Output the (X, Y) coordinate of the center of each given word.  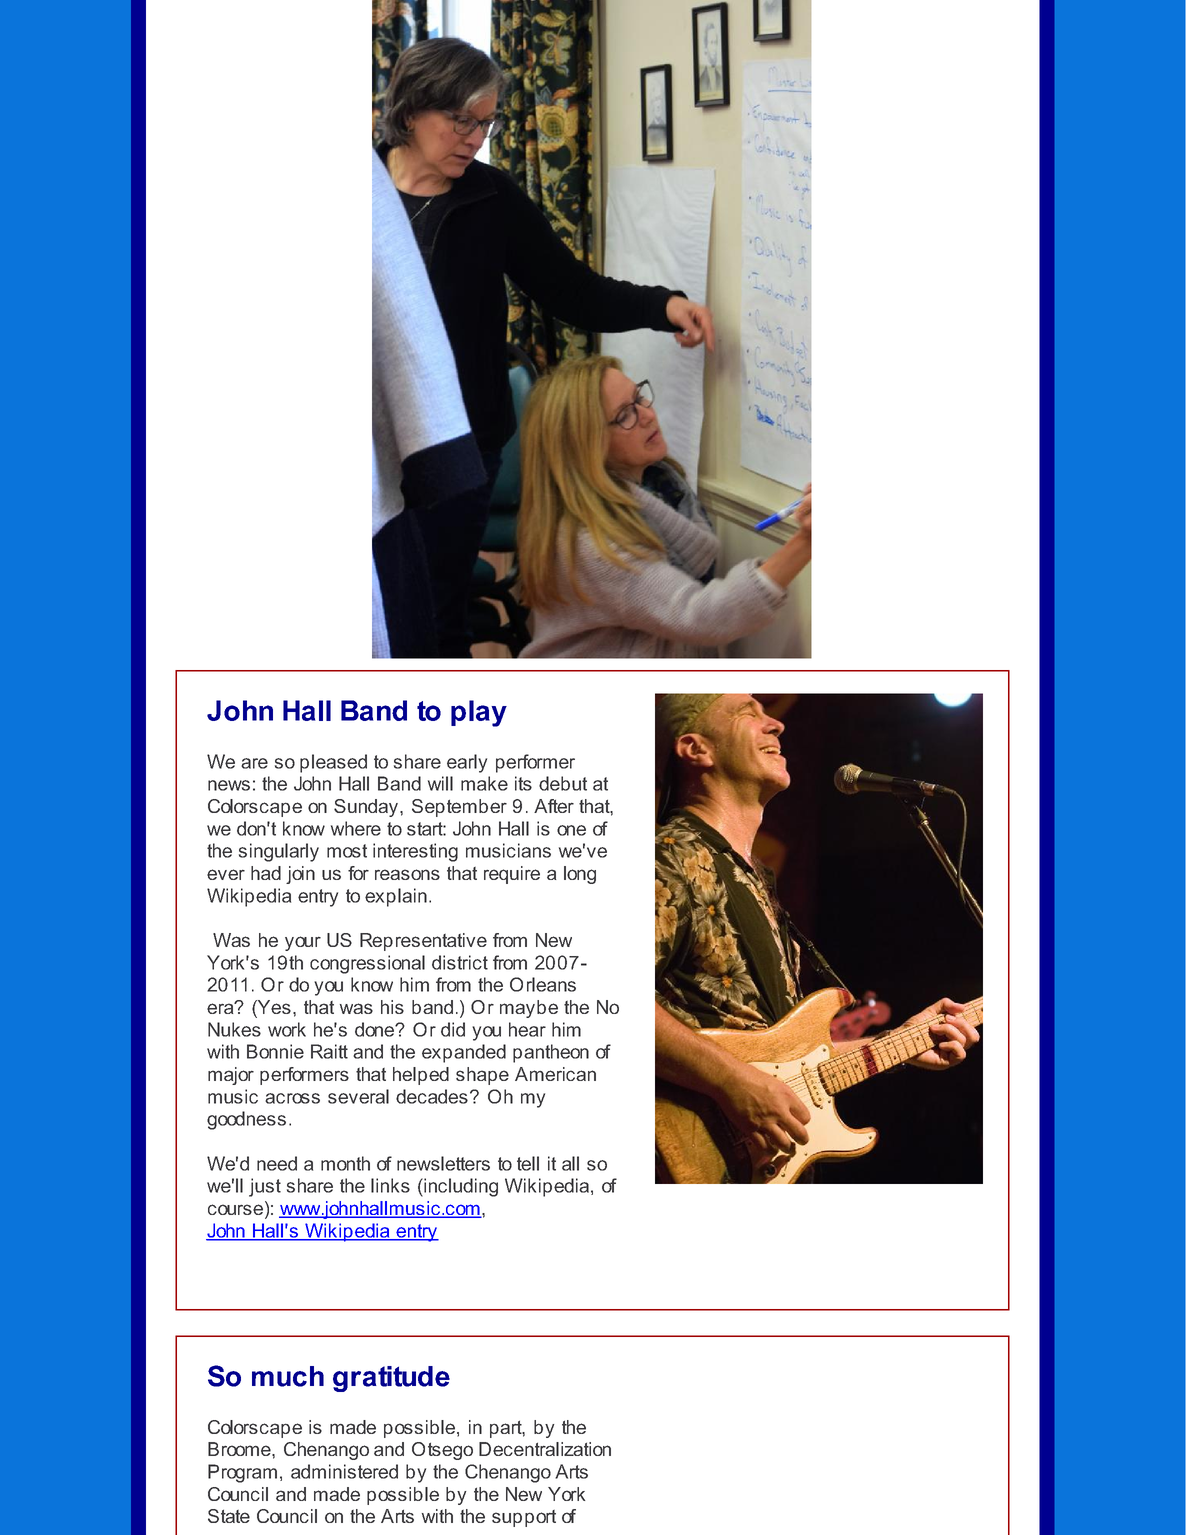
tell (528, 1163)
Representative (423, 942)
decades (432, 1096)
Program (242, 1473)
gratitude (391, 1379)
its (523, 783)
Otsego (442, 1451)
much (288, 1376)
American (555, 1074)
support (524, 1518)
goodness (246, 1120)
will (440, 783)
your (303, 943)
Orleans (543, 984)
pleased (333, 763)
